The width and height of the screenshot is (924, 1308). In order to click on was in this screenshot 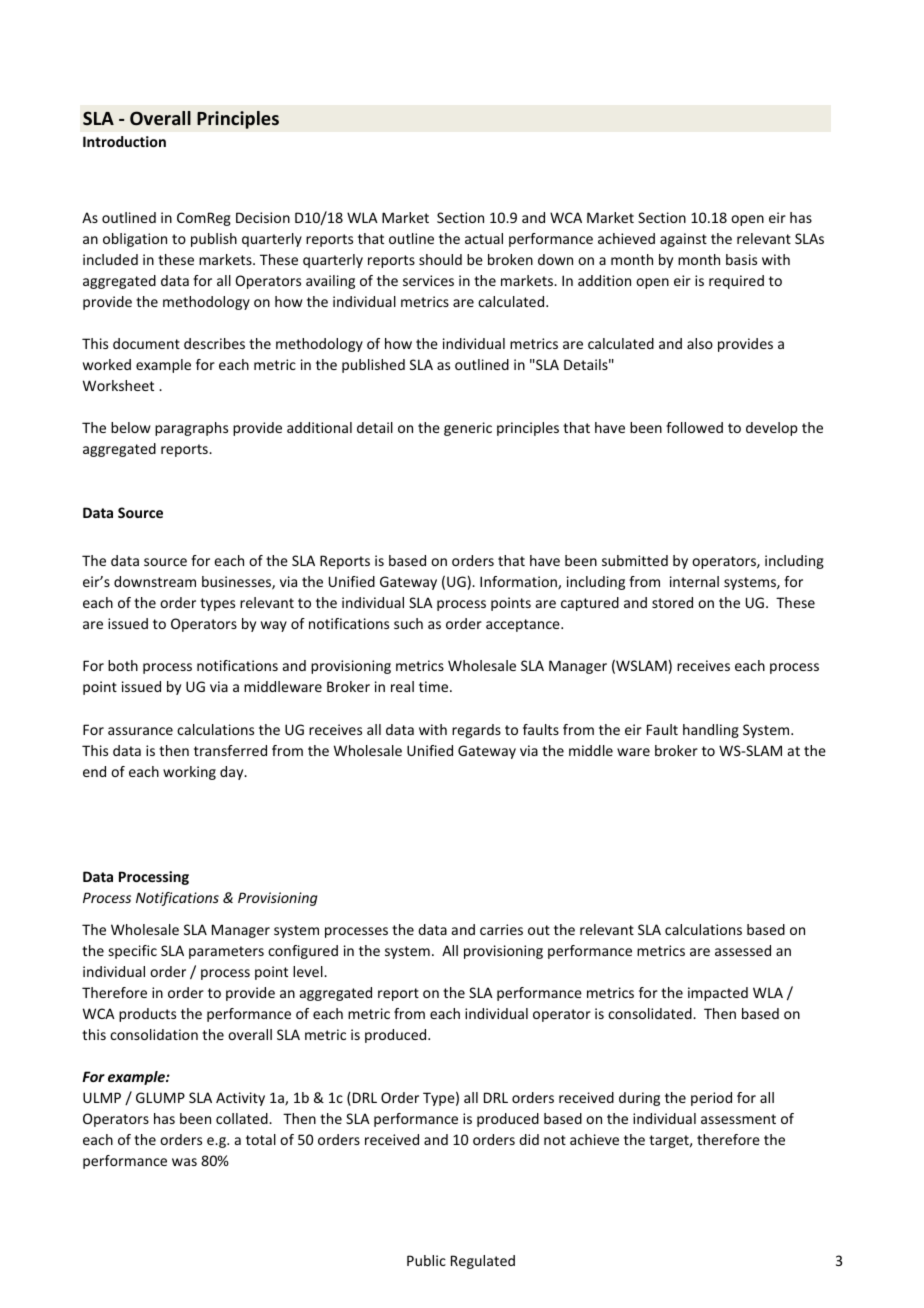, I will do `click(184, 1162)`.
